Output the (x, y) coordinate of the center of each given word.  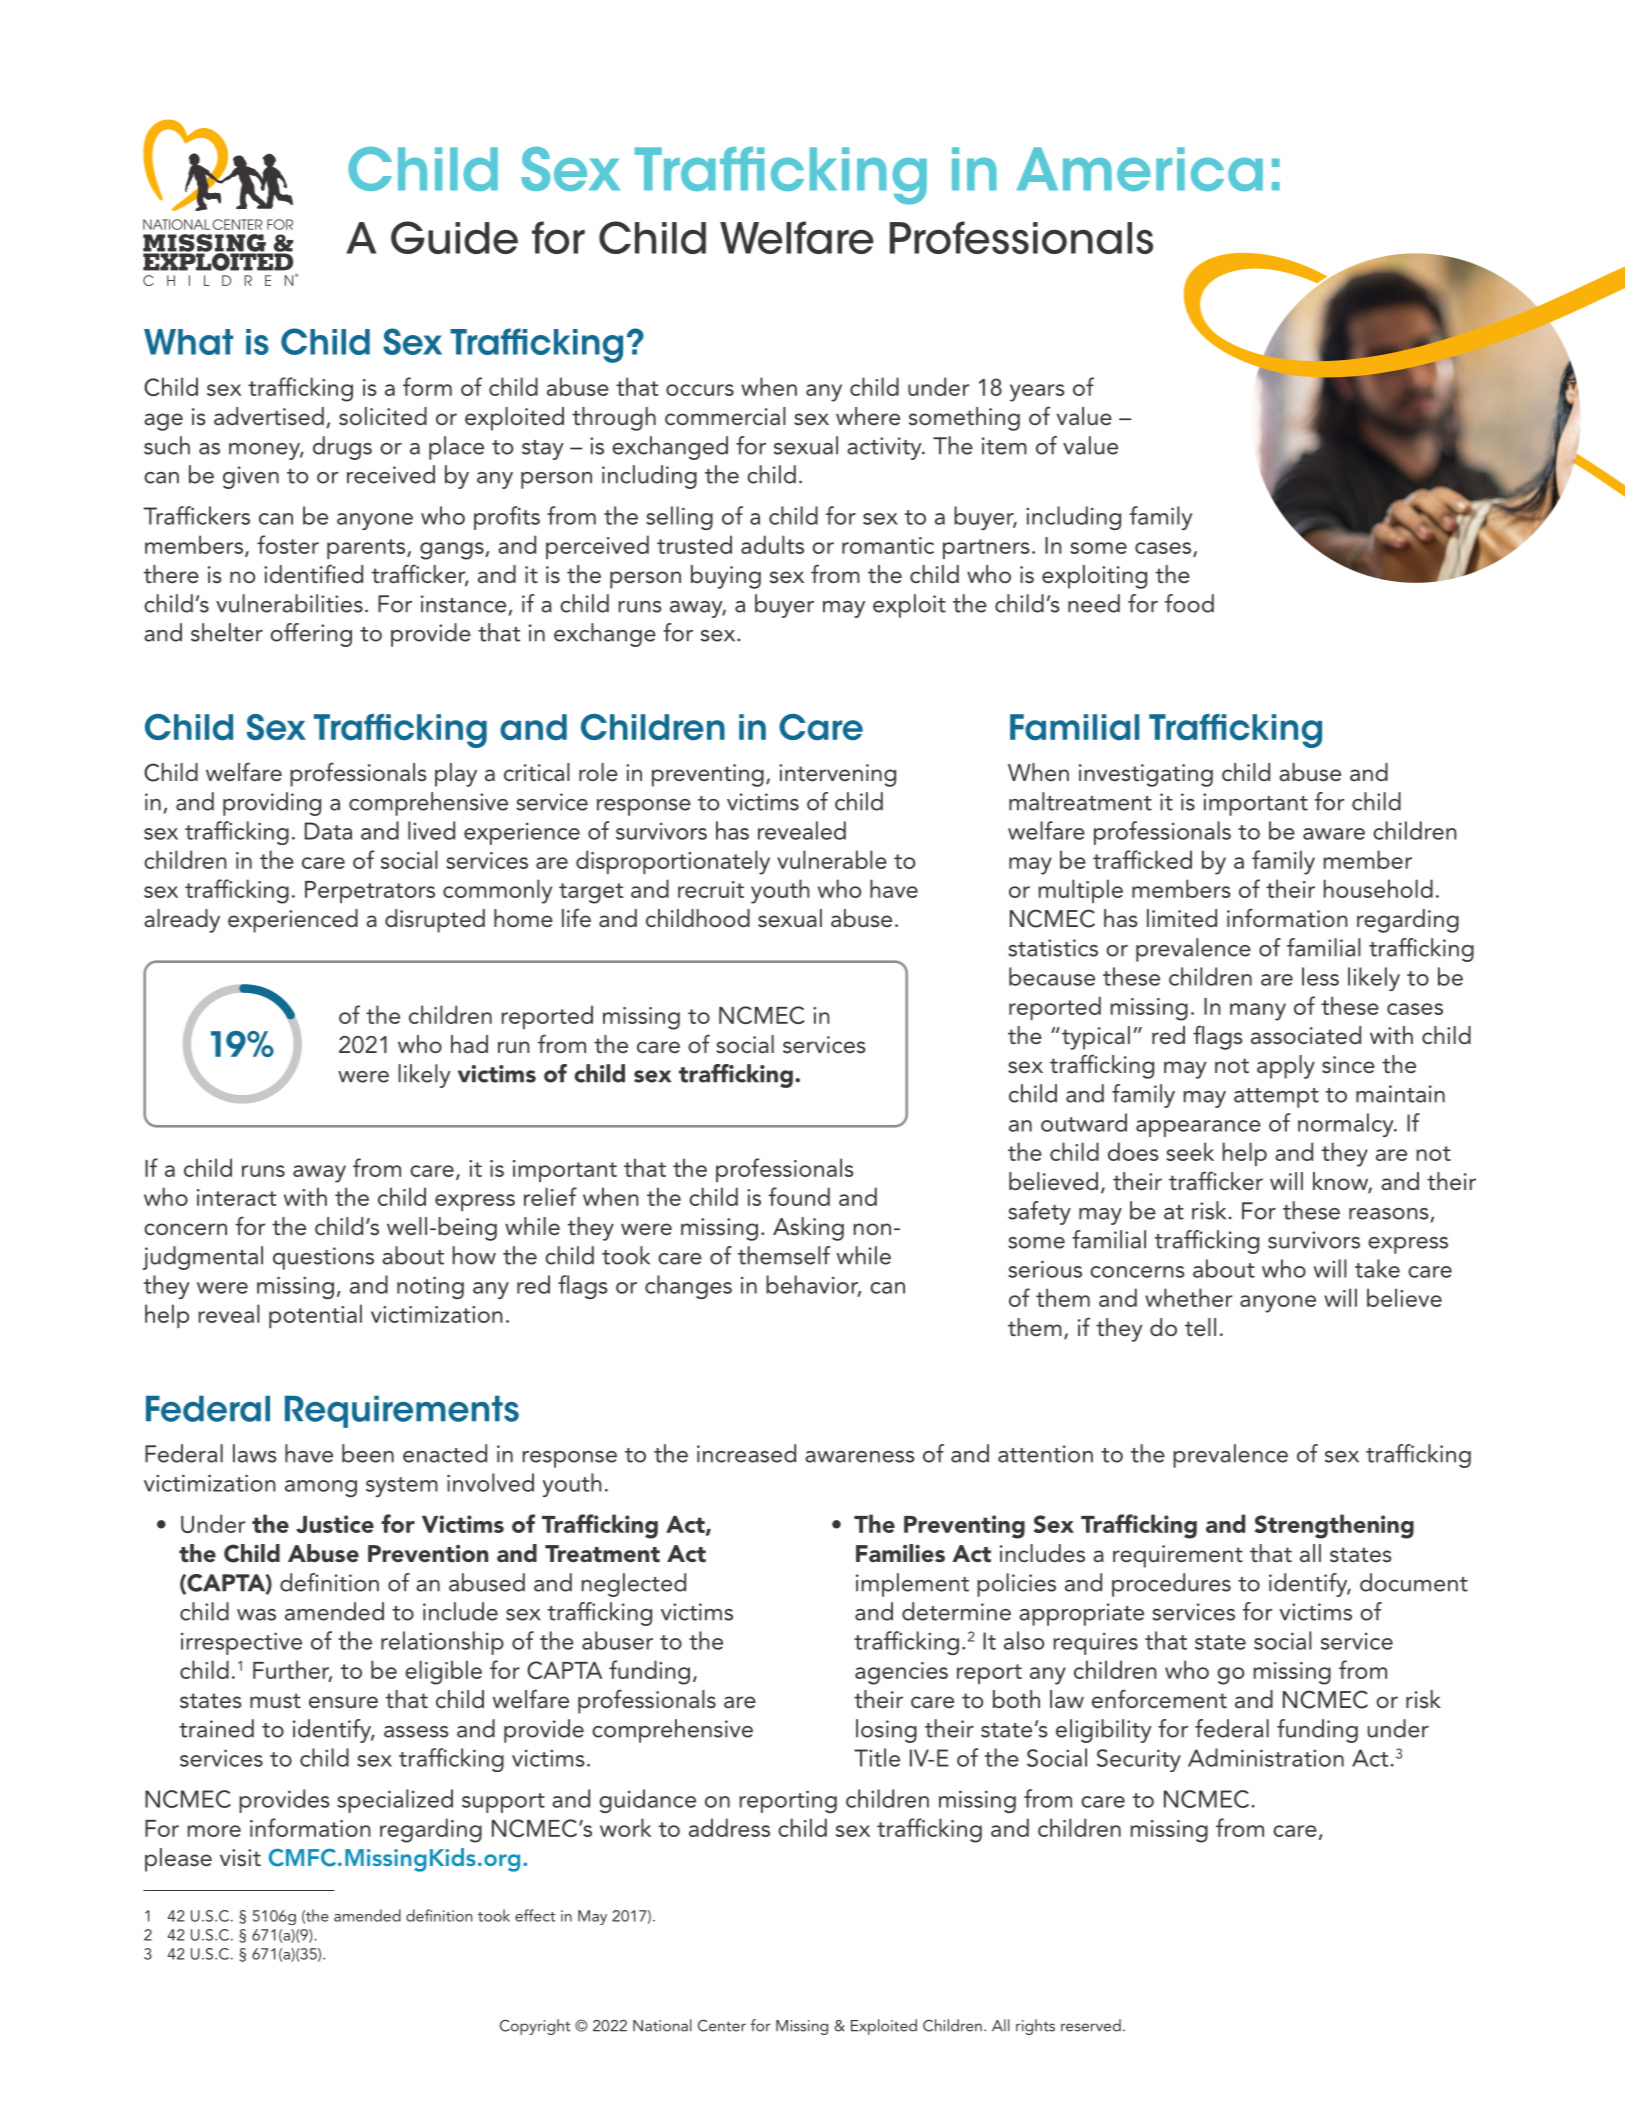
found (799, 1196)
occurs (700, 390)
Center (722, 2025)
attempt (1276, 1098)
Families (900, 1553)
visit (240, 1858)
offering (311, 635)
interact (236, 1197)
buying (726, 577)
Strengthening (1334, 1526)
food (1189, 603)
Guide (454, 237)
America (1140, 169)
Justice (335, 1524)
